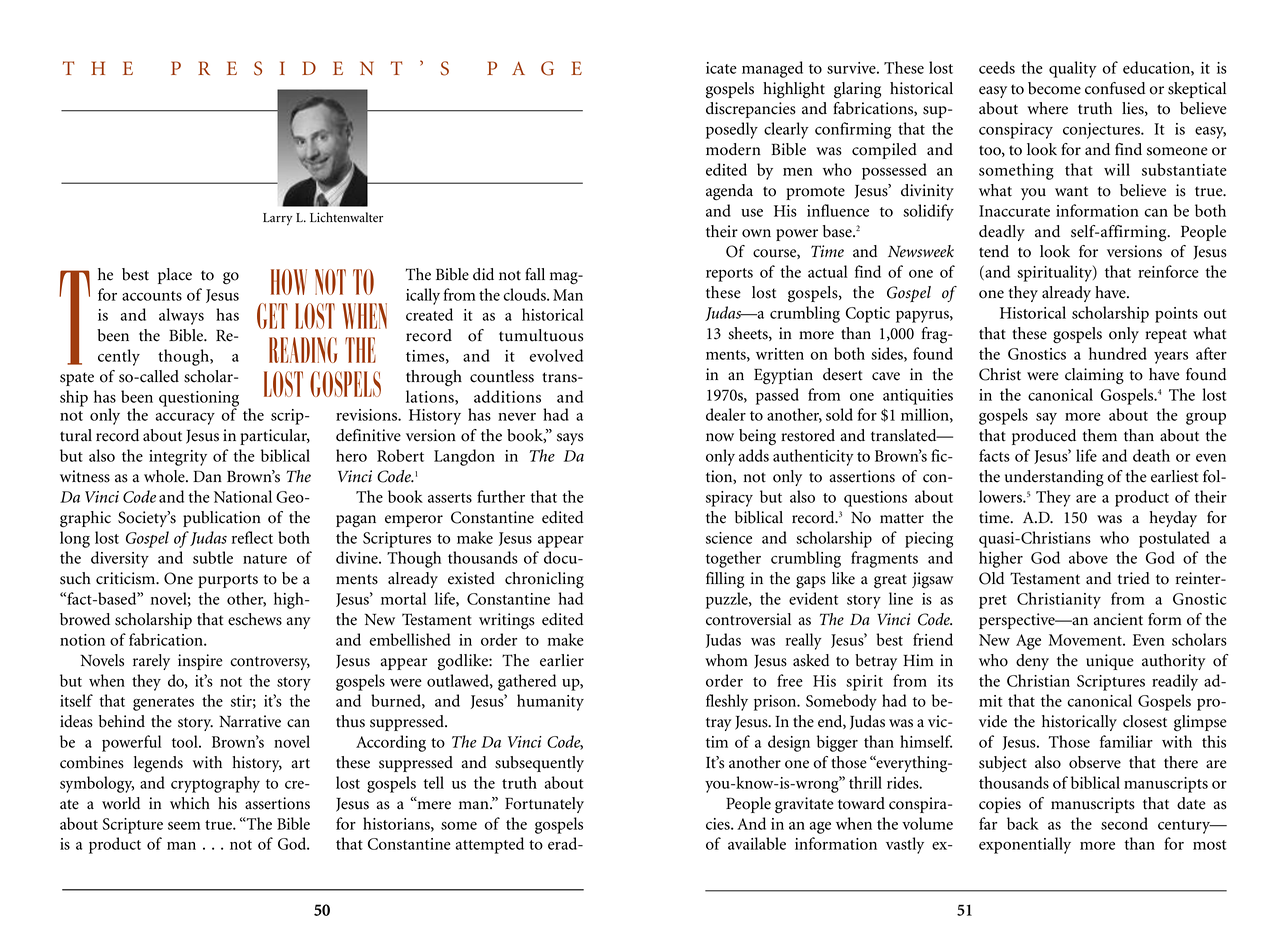 The height and width of the screenshot is (950, 1288). Describe the element at coordinates (772, 69) in the screenshot. I see `managed` at that location.
